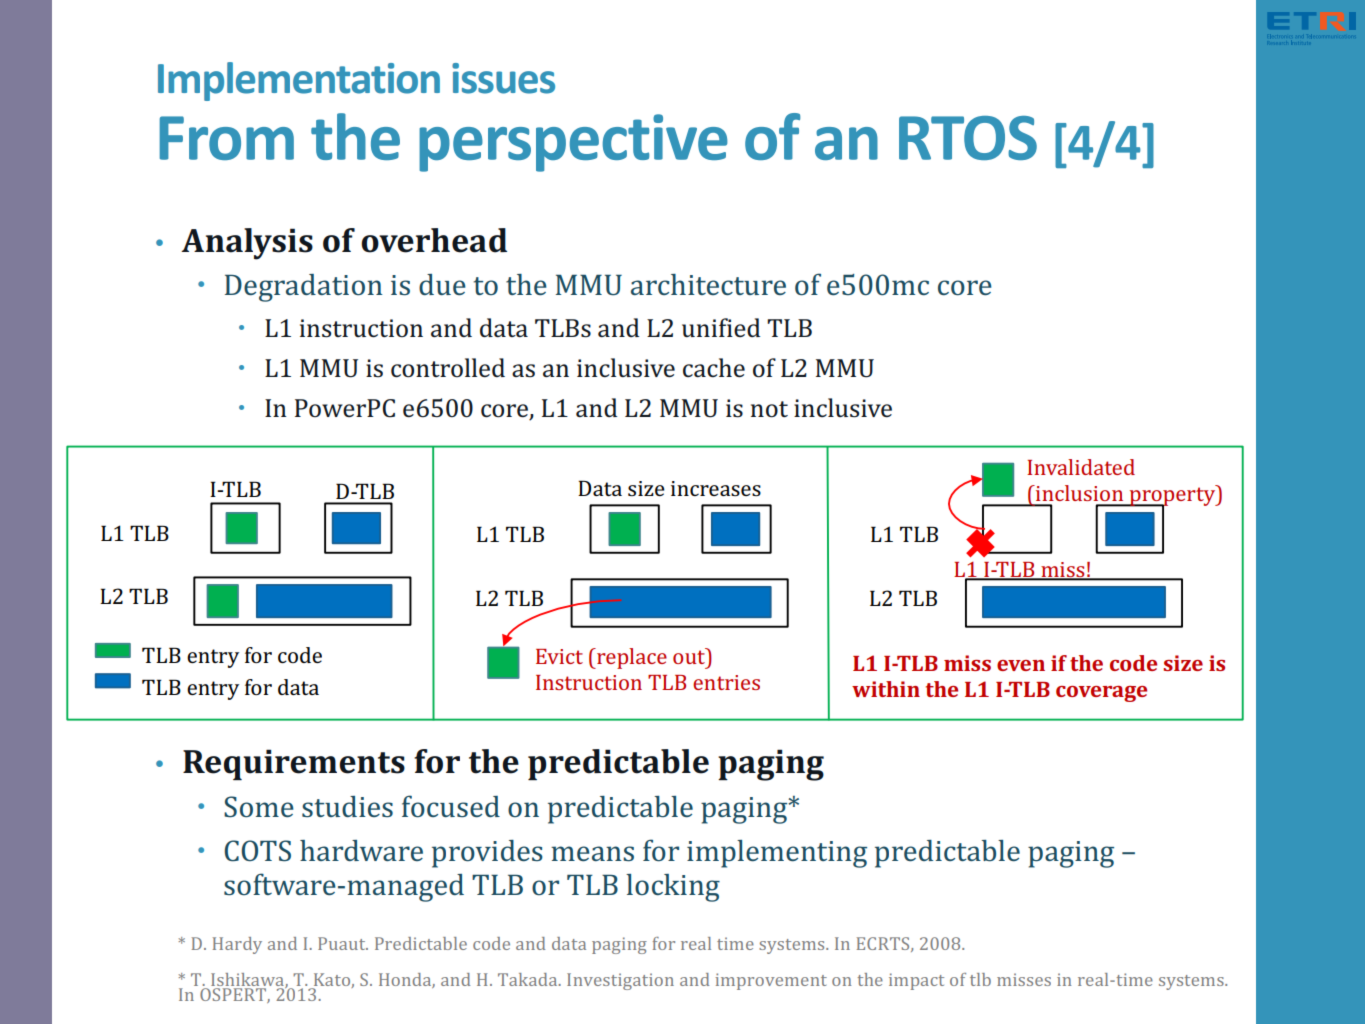  I want to click on Investigation, so click(620, 981).
